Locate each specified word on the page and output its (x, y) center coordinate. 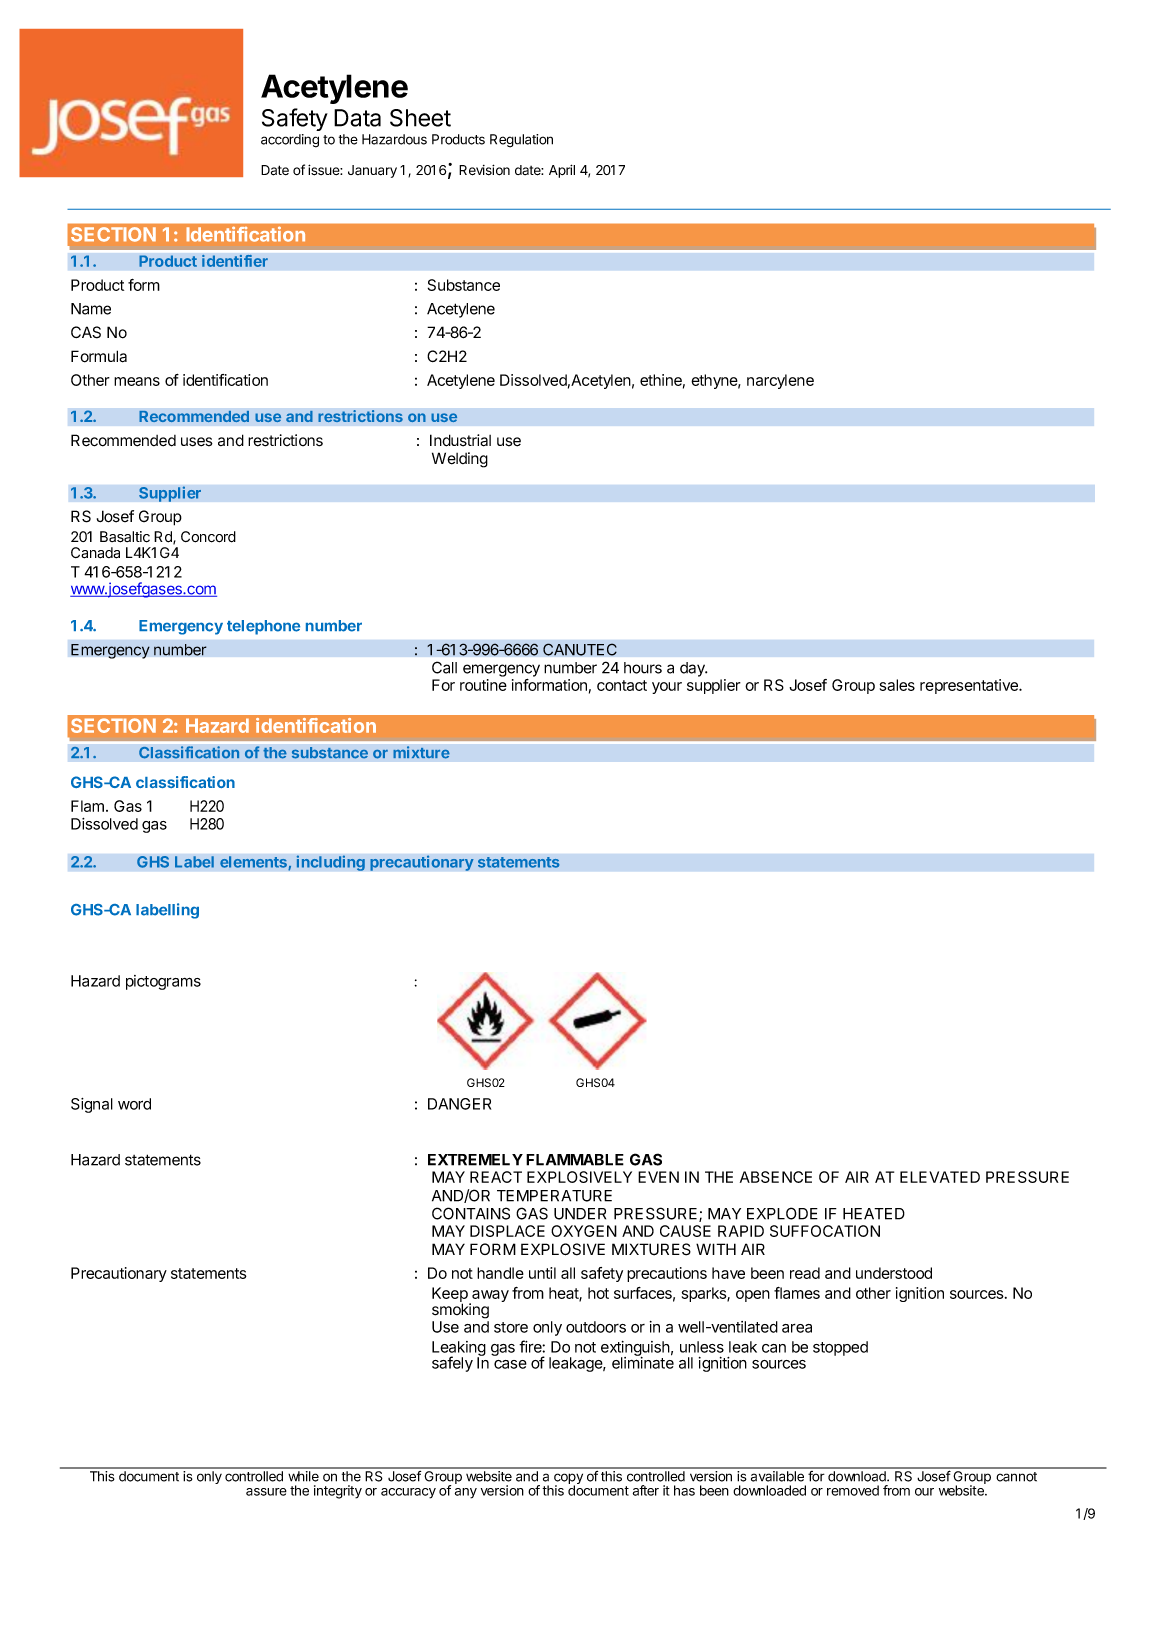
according (290, 141)
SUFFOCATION (825, 1231)
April (562, 171)
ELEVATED (940, 1177)
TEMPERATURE (554, 1196)
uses (197, 442)
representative (970, 686)
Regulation (521, 141)
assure (266, 1492)
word (134, 1104)
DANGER (459, 1104)
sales (897, 685)
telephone (263, 627)
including (330, 863)
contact (622, 685)
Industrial (460, 440)
